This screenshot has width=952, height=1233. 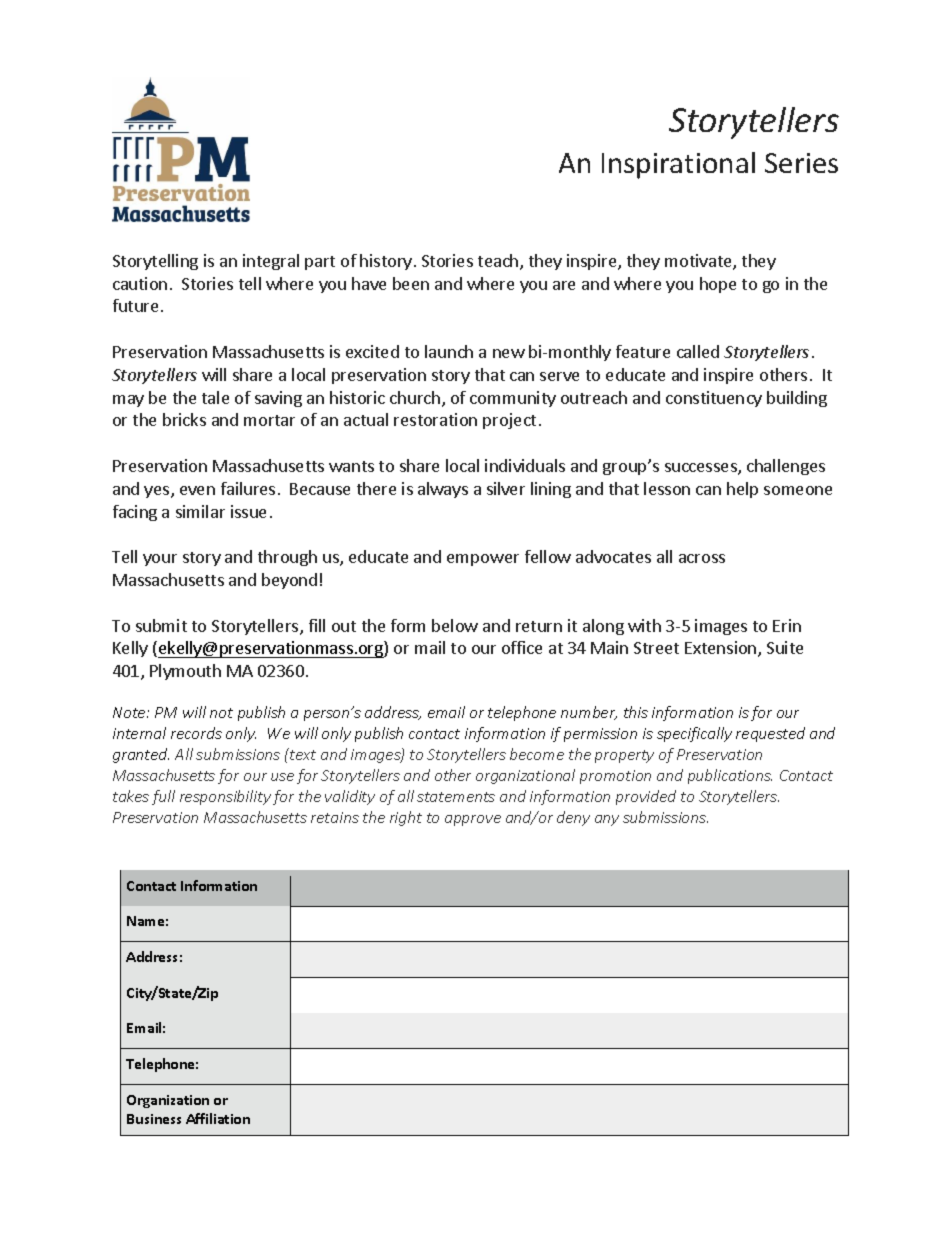 I want to click on teach, so click(x=499, y=262).
